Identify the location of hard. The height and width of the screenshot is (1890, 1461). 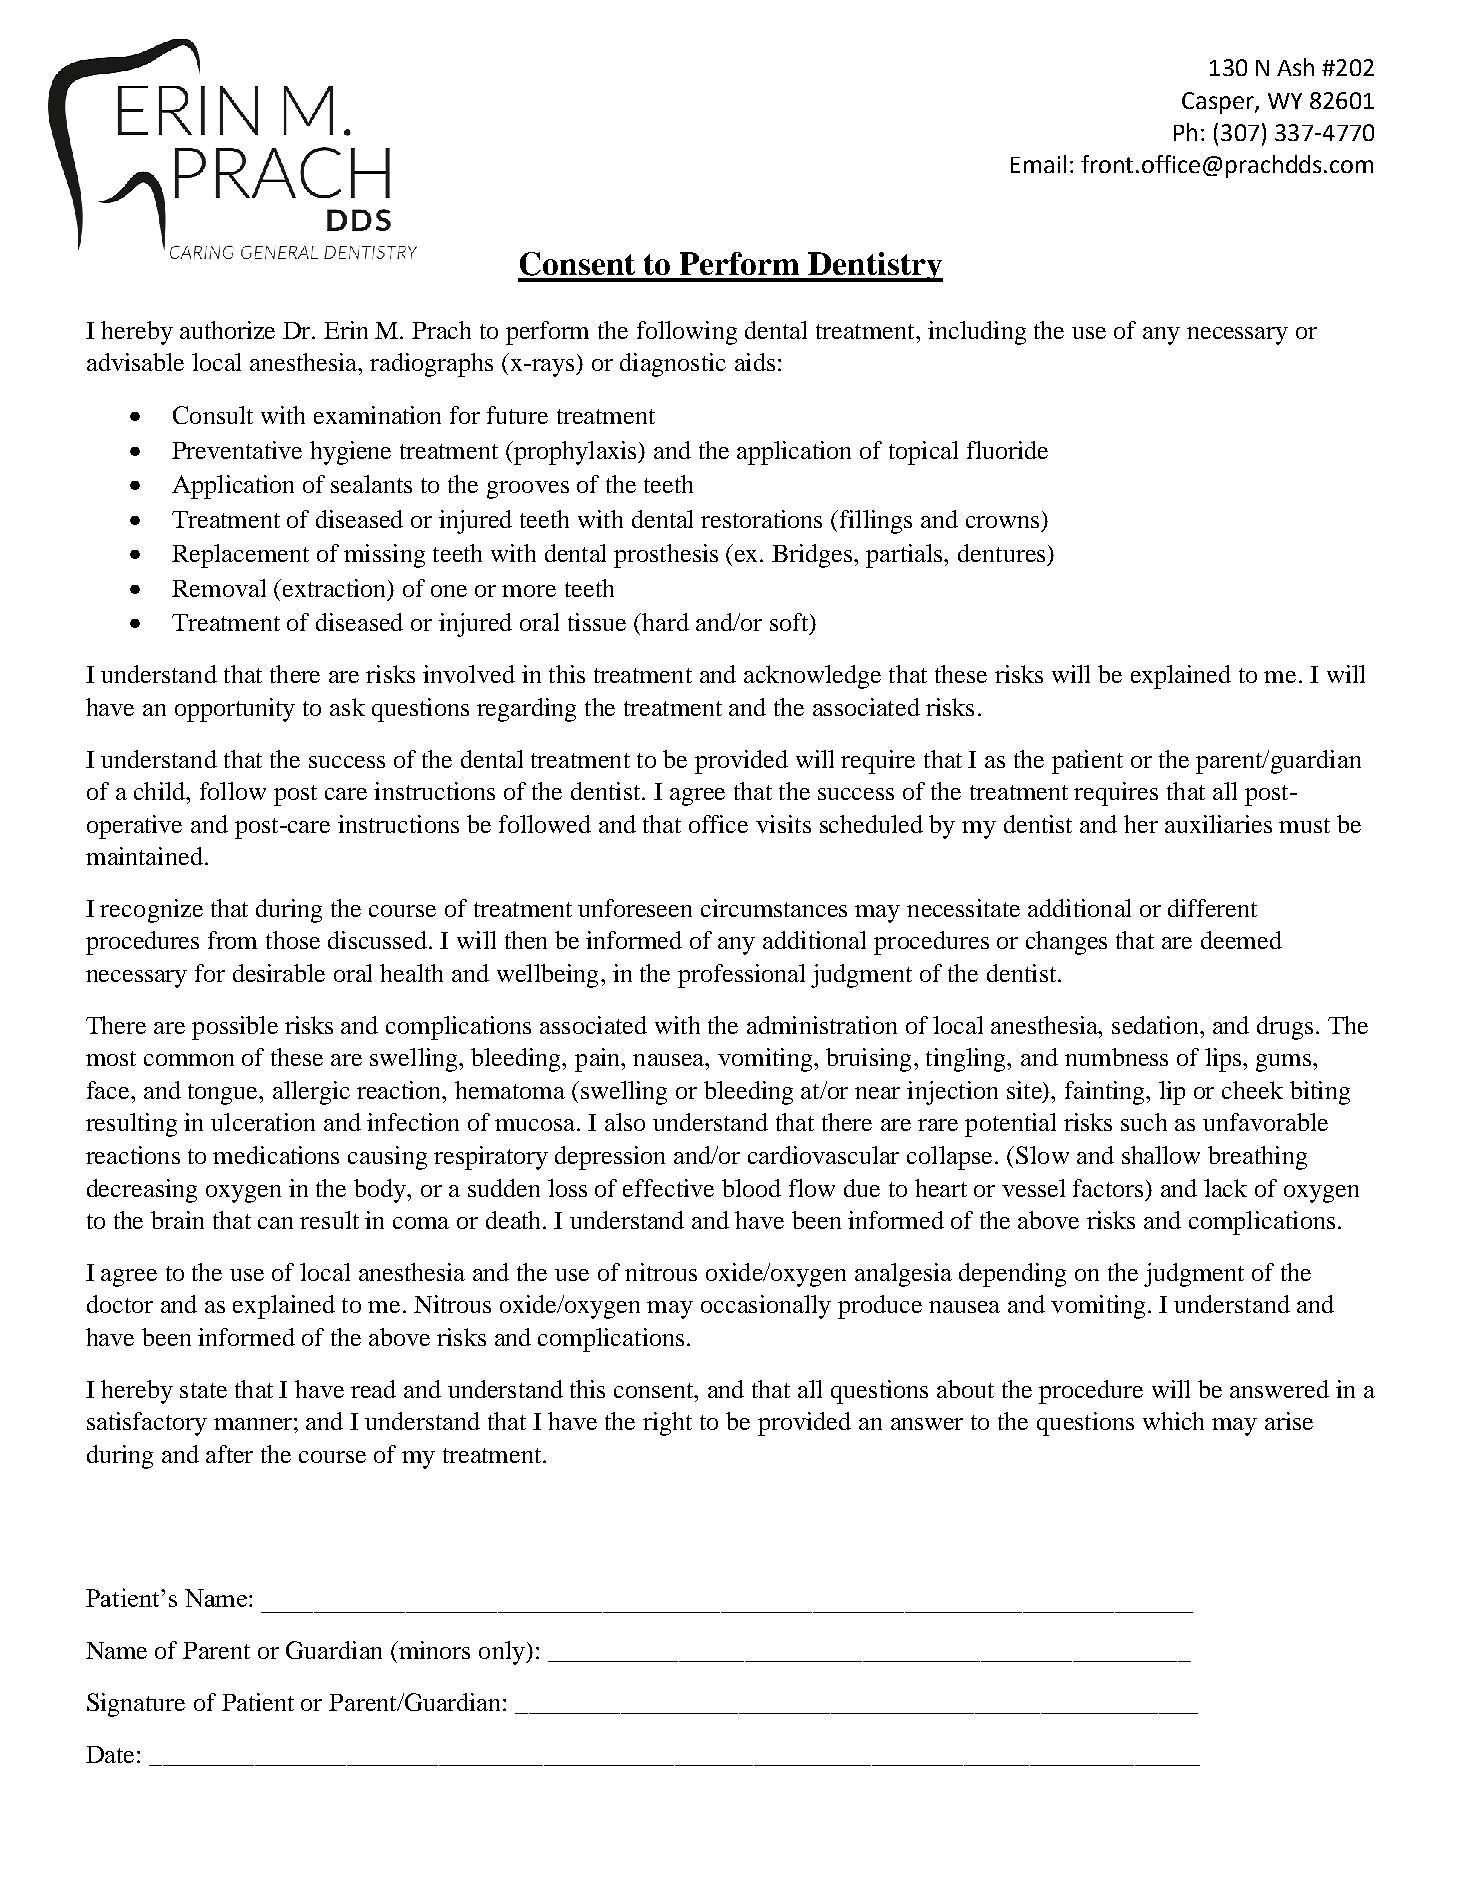
(664, 622).
